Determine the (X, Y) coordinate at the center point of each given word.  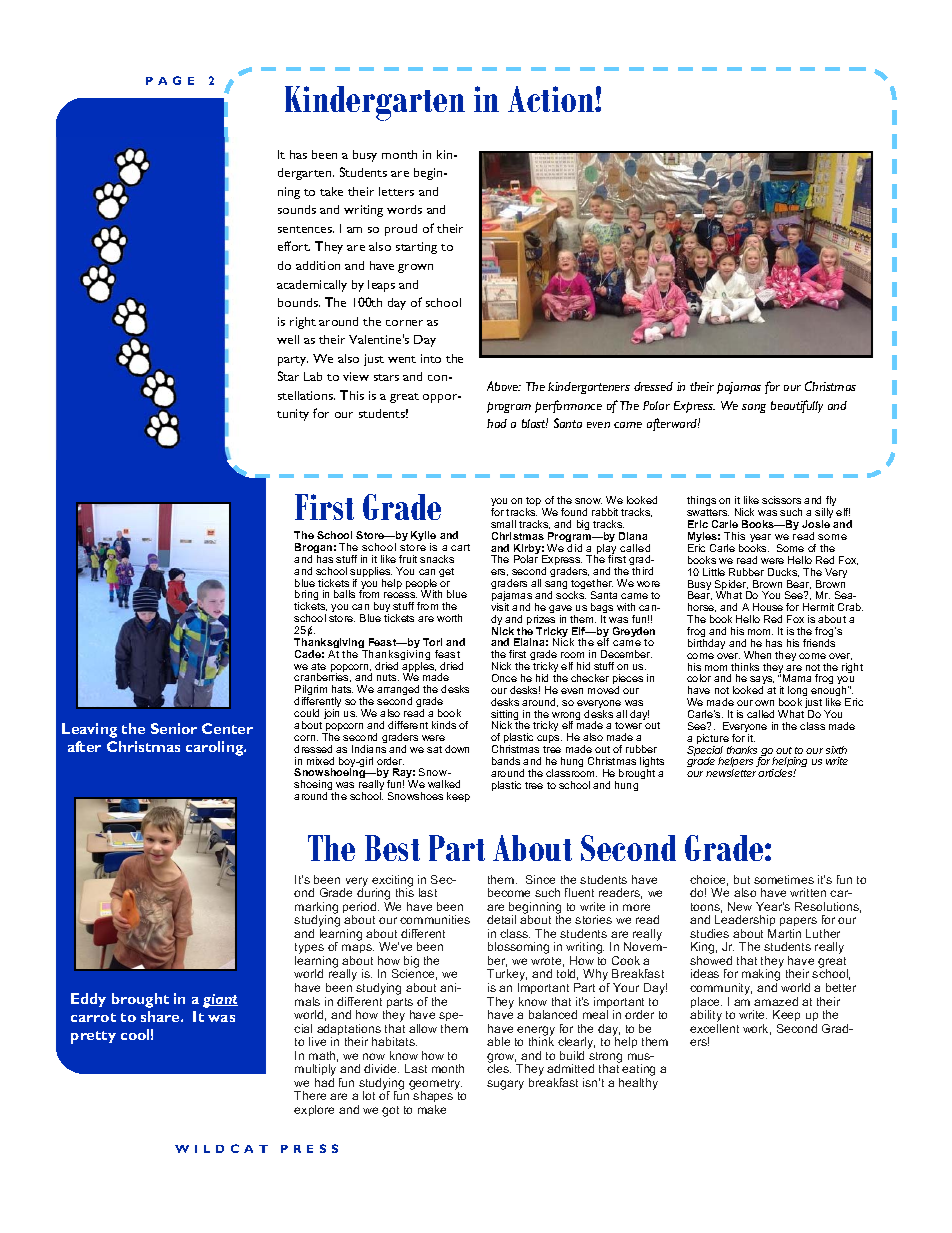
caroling (216, 748)
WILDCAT (221, 1148)
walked (444, 784)
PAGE (170, 80)
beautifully (797, 406)
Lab (313, 376)
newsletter (732, 773)
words (404, 209)
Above (504, 386)
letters (396, 191)
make (432, 1109)
